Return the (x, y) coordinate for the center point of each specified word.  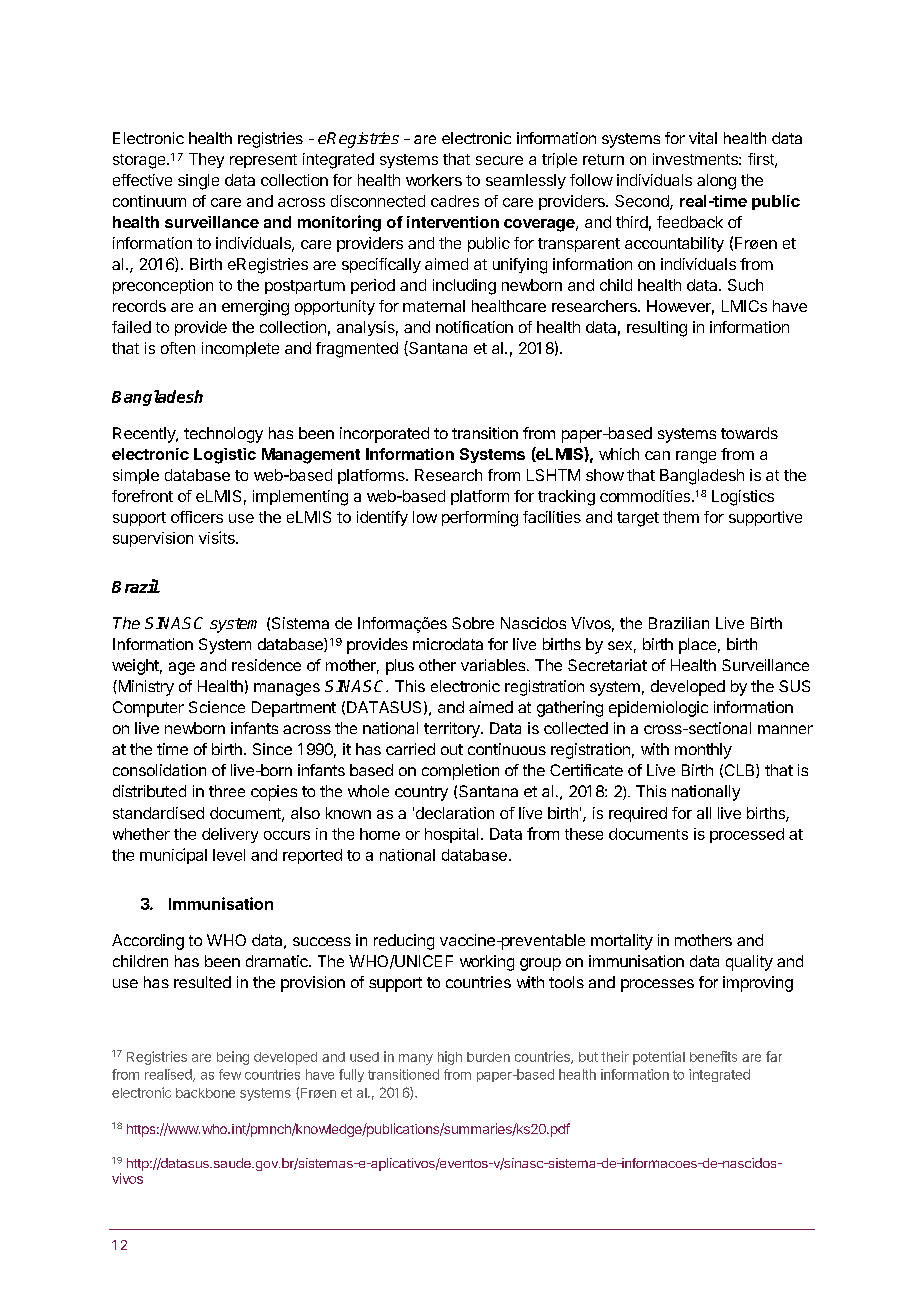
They (206, 160)
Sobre (473, 623)
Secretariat (607, 665)
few (230, 1074)
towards (749, 433)
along (716, 182)
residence (266, 665)
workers (434, 180)
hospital (451, 835)
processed (747, 835)
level (229, 855)
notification (474, 327)
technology (223, 435)
